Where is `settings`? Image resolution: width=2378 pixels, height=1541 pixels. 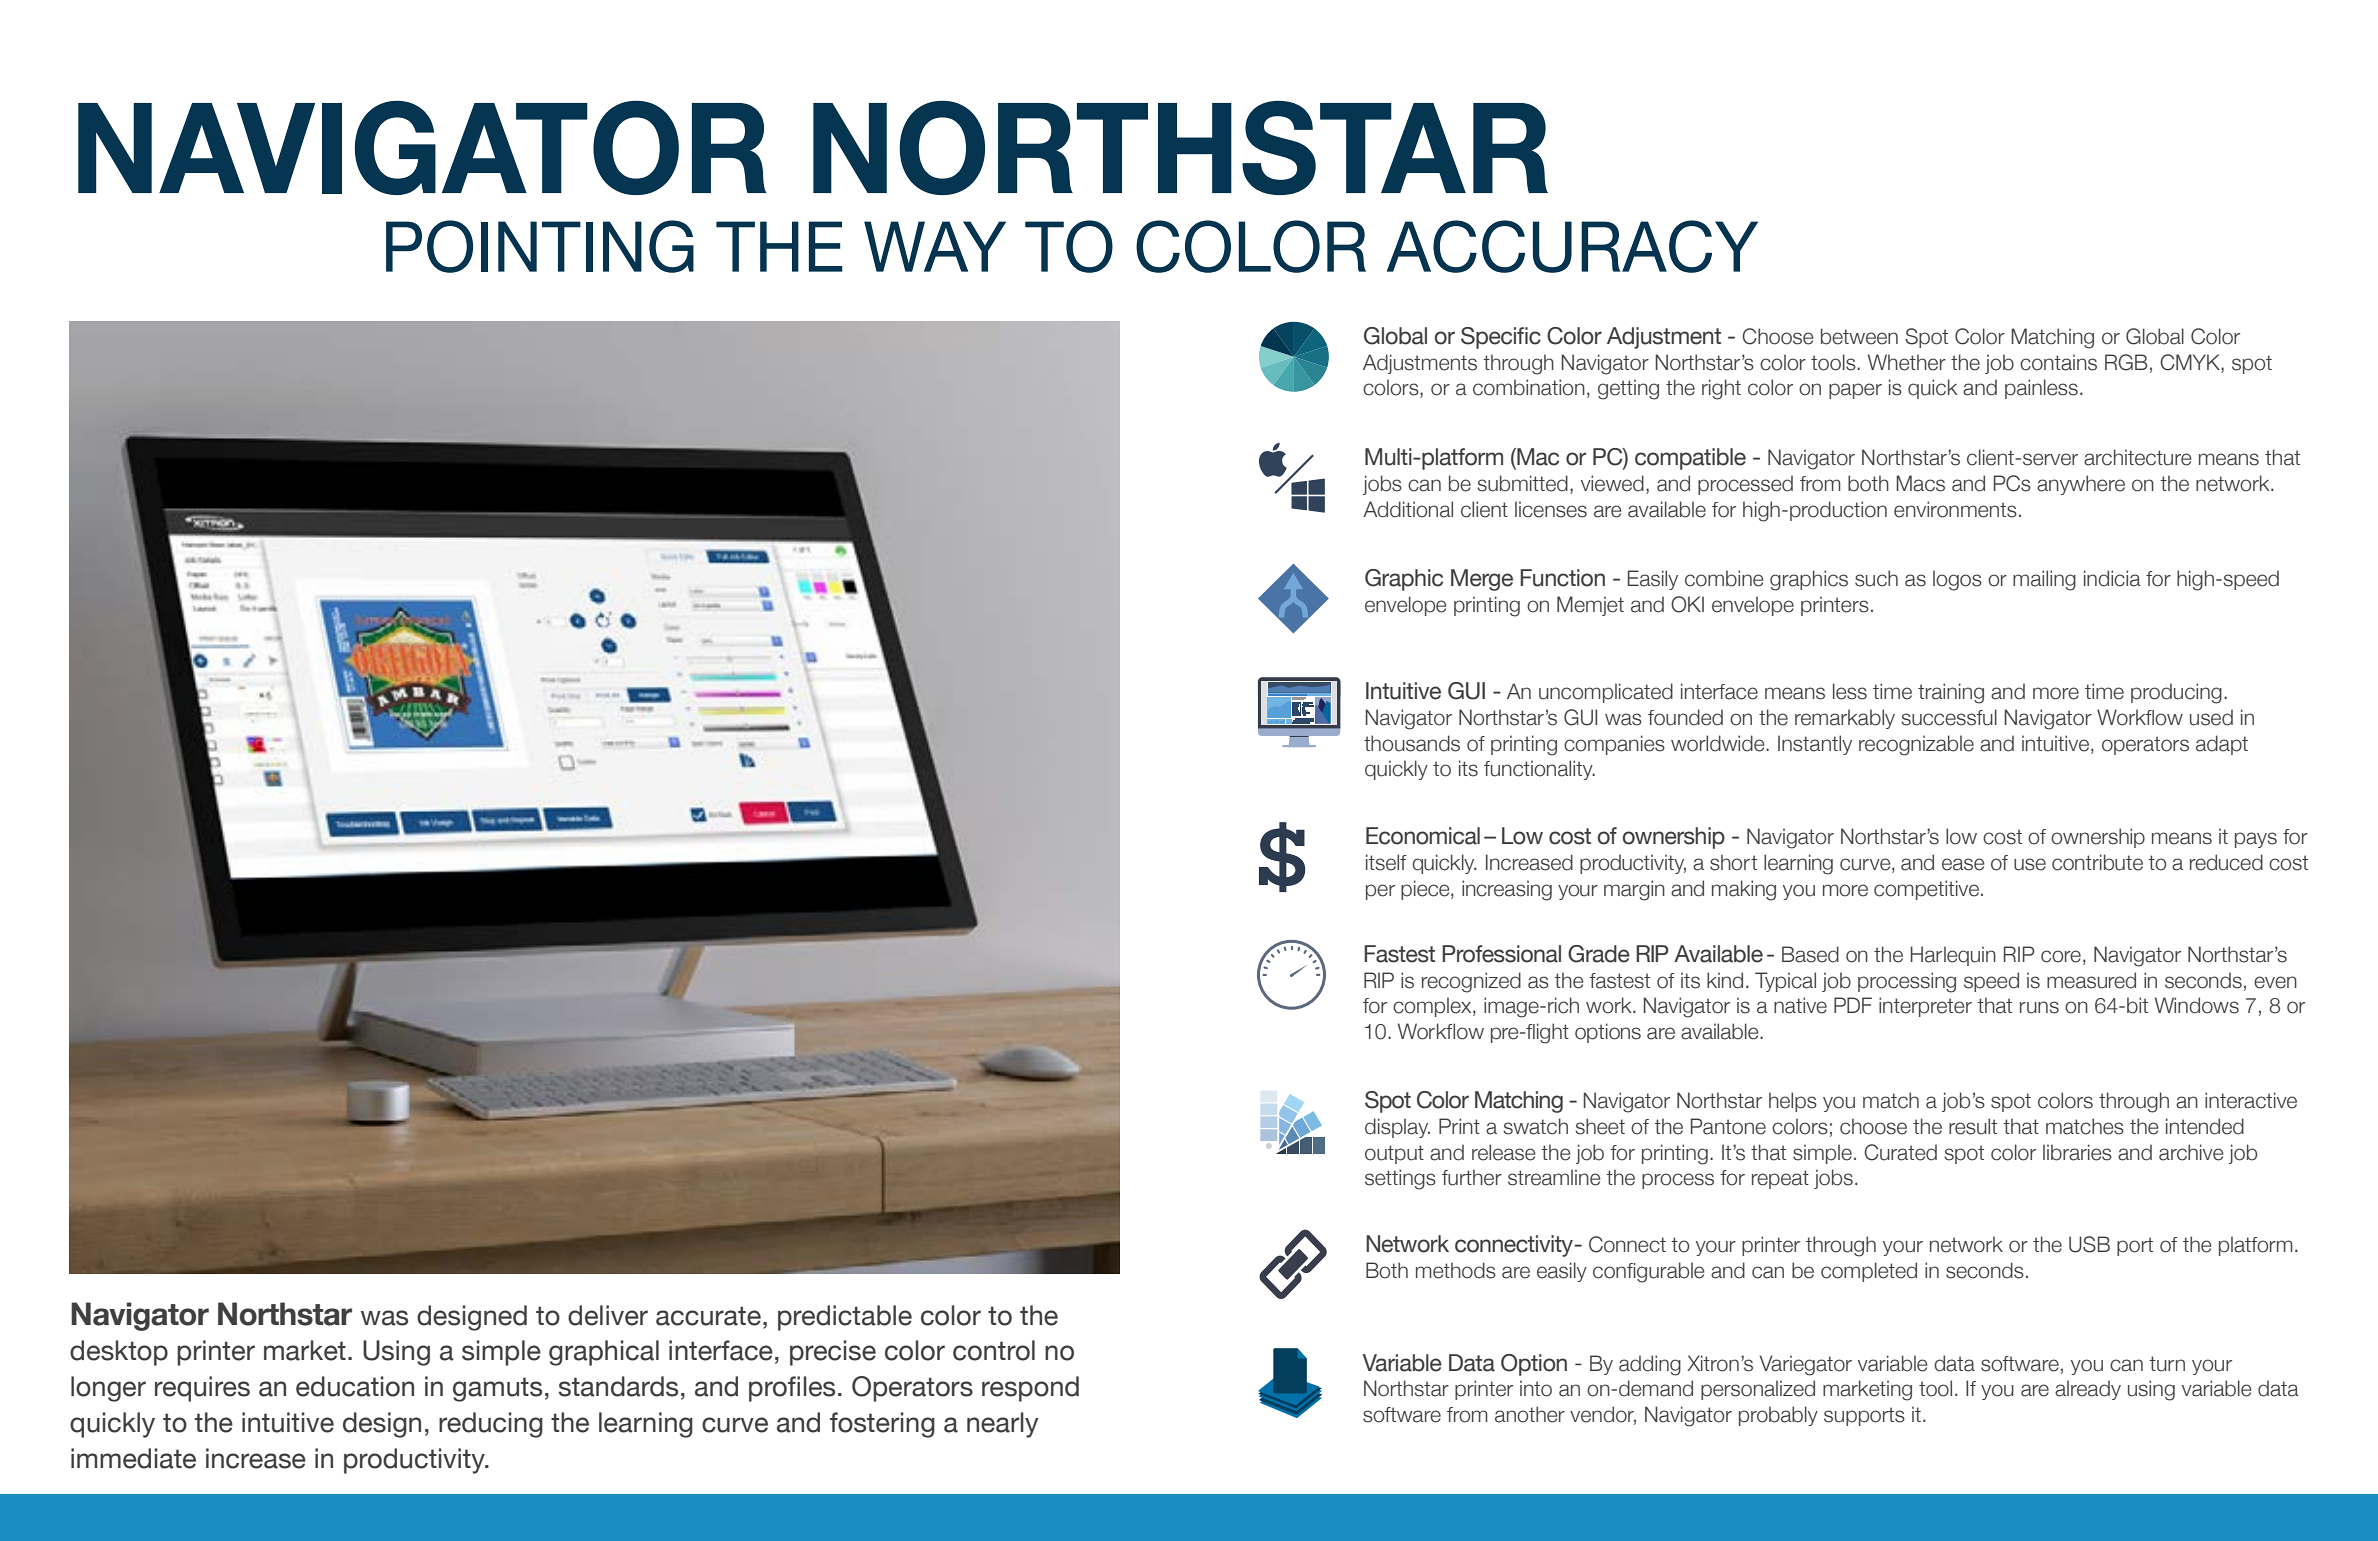
settings is located at coordinates (1400, 1179).
